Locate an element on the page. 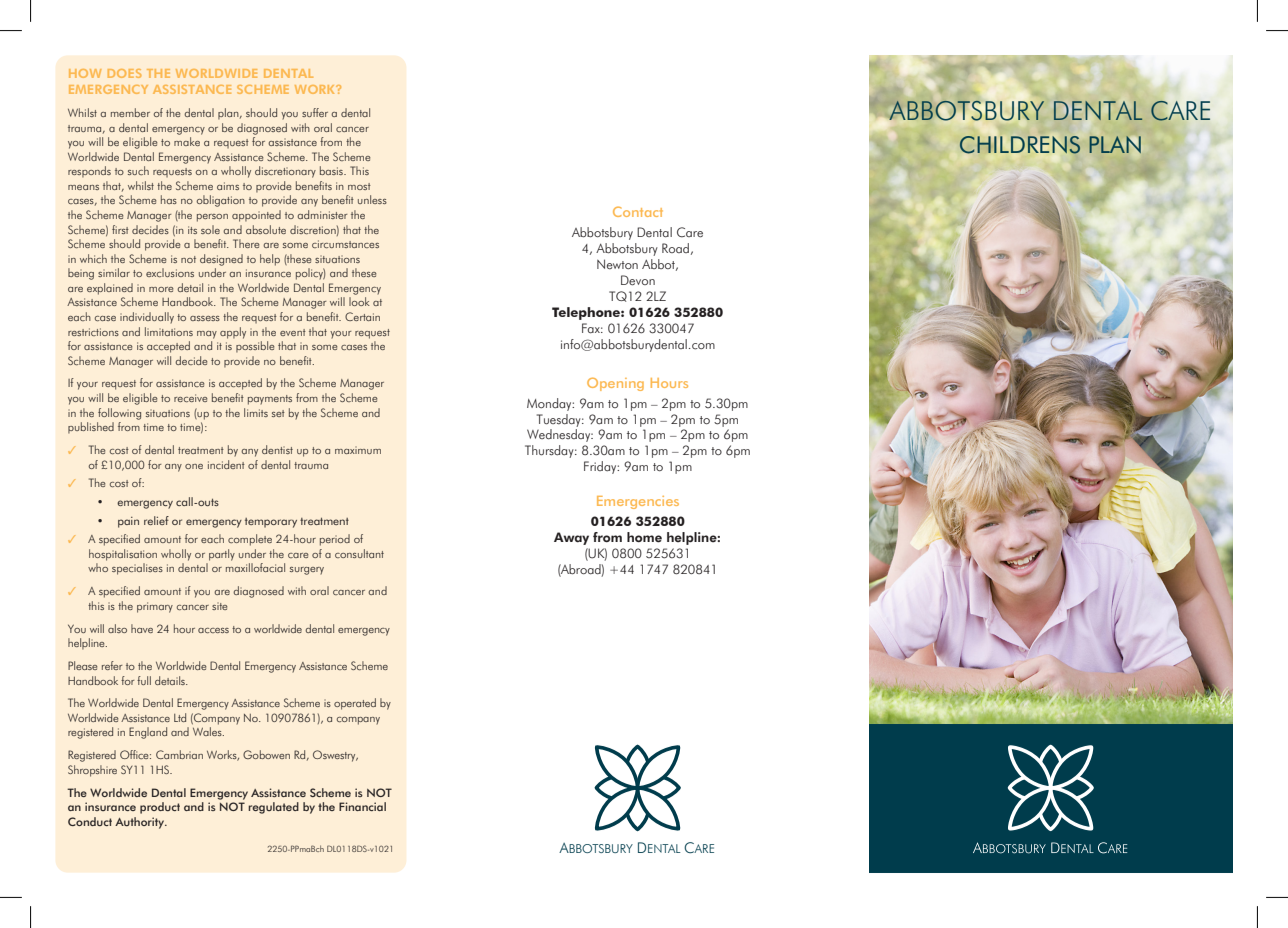  home is located at coordinates (644, 537).
